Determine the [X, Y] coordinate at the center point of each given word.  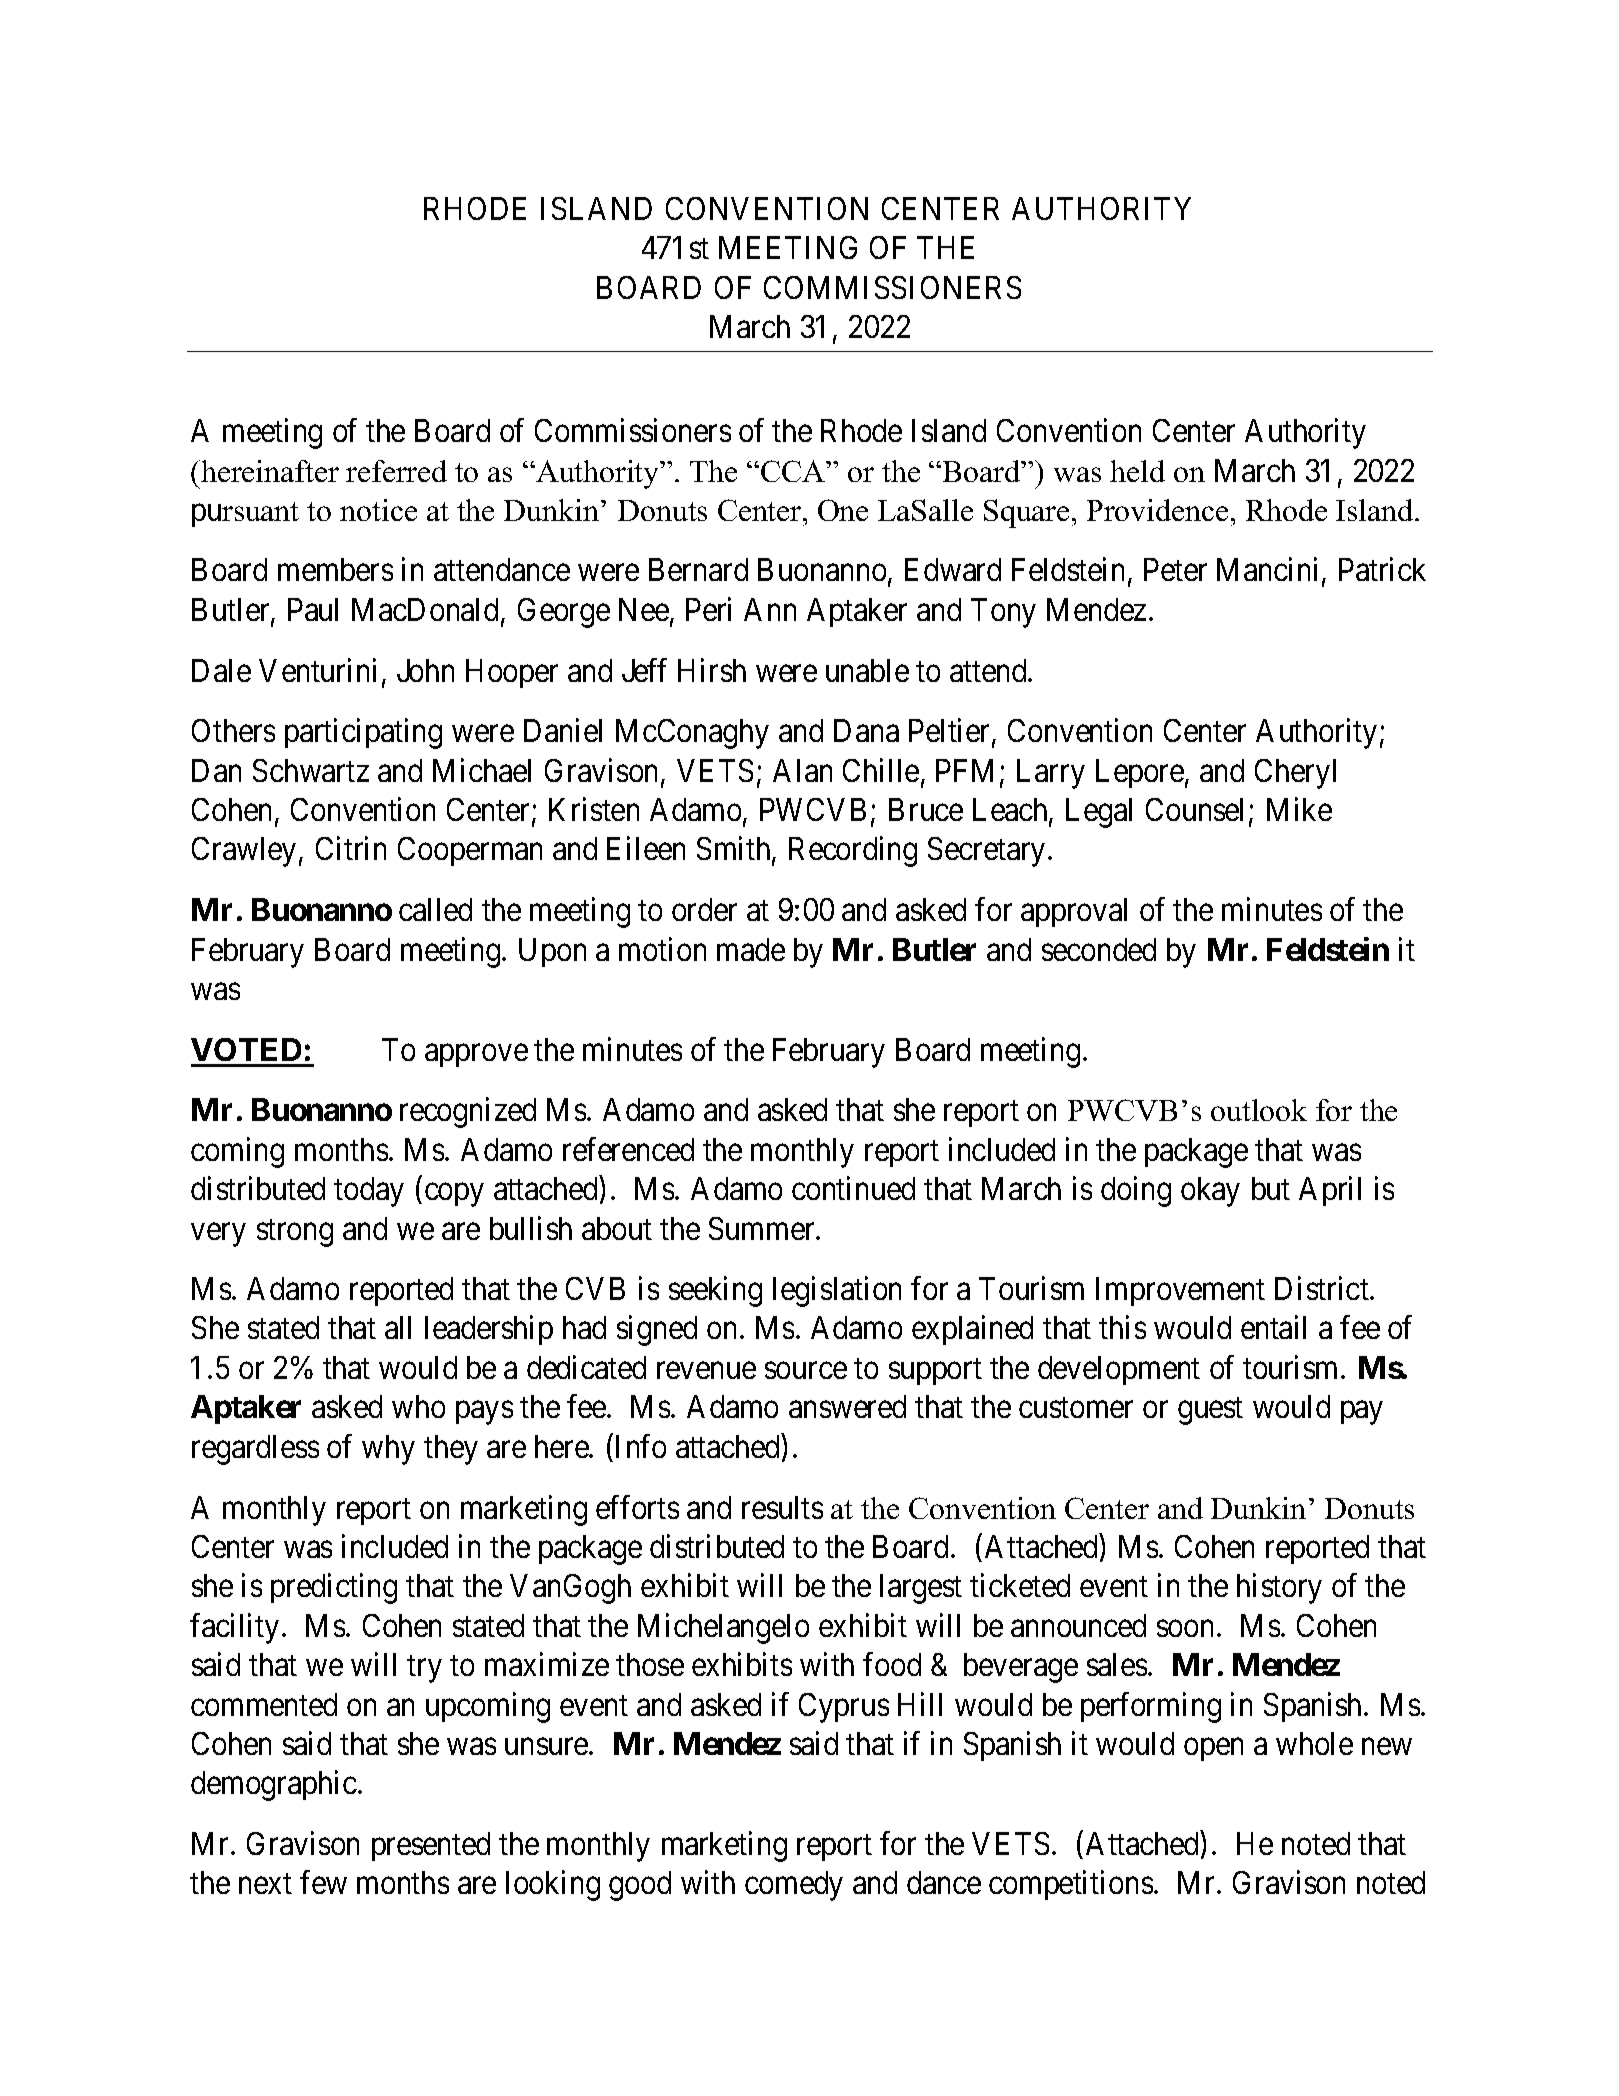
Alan [802, 770]
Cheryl [1295, 774]
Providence [1157, 510]
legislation [837, 1291]
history [1279, 1589]
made [751, 949]
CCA [794, 471]
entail [1273, 1327]
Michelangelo [723, 1628]
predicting [334, 1589]
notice [378, 510]
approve [476, 1055]
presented [431, 1846]
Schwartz [311, 770]
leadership [489, 1330]
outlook [1259, 1110]
